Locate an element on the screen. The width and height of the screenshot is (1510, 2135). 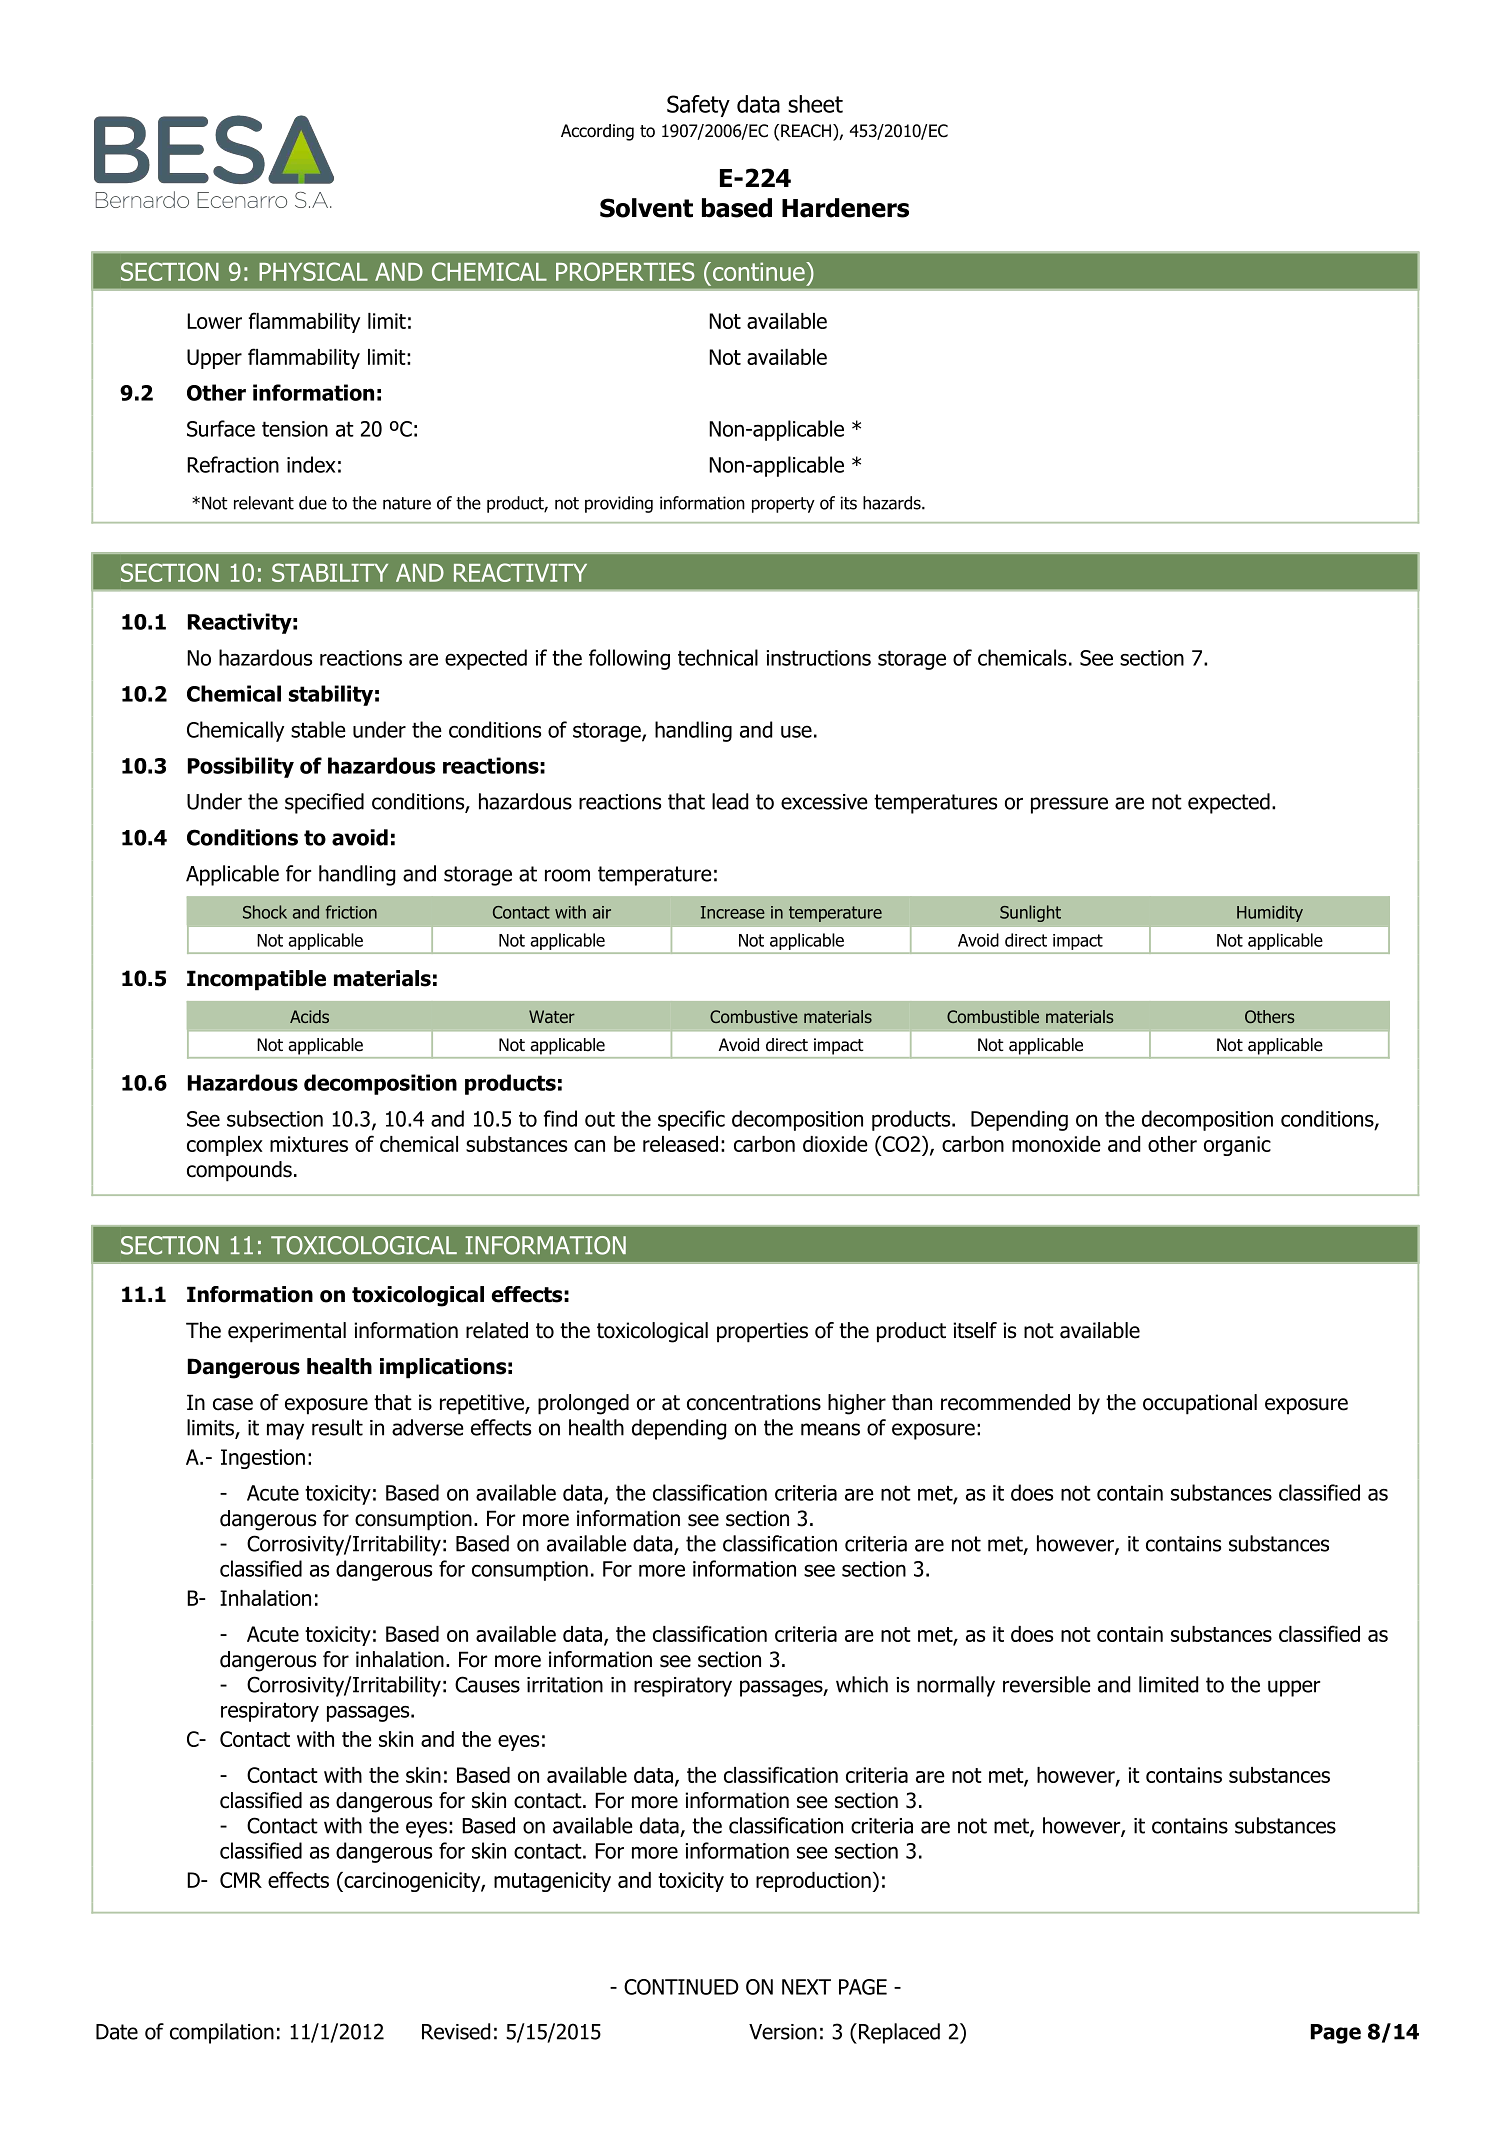
PHYSICAL is located at coordinates (313, 271).
